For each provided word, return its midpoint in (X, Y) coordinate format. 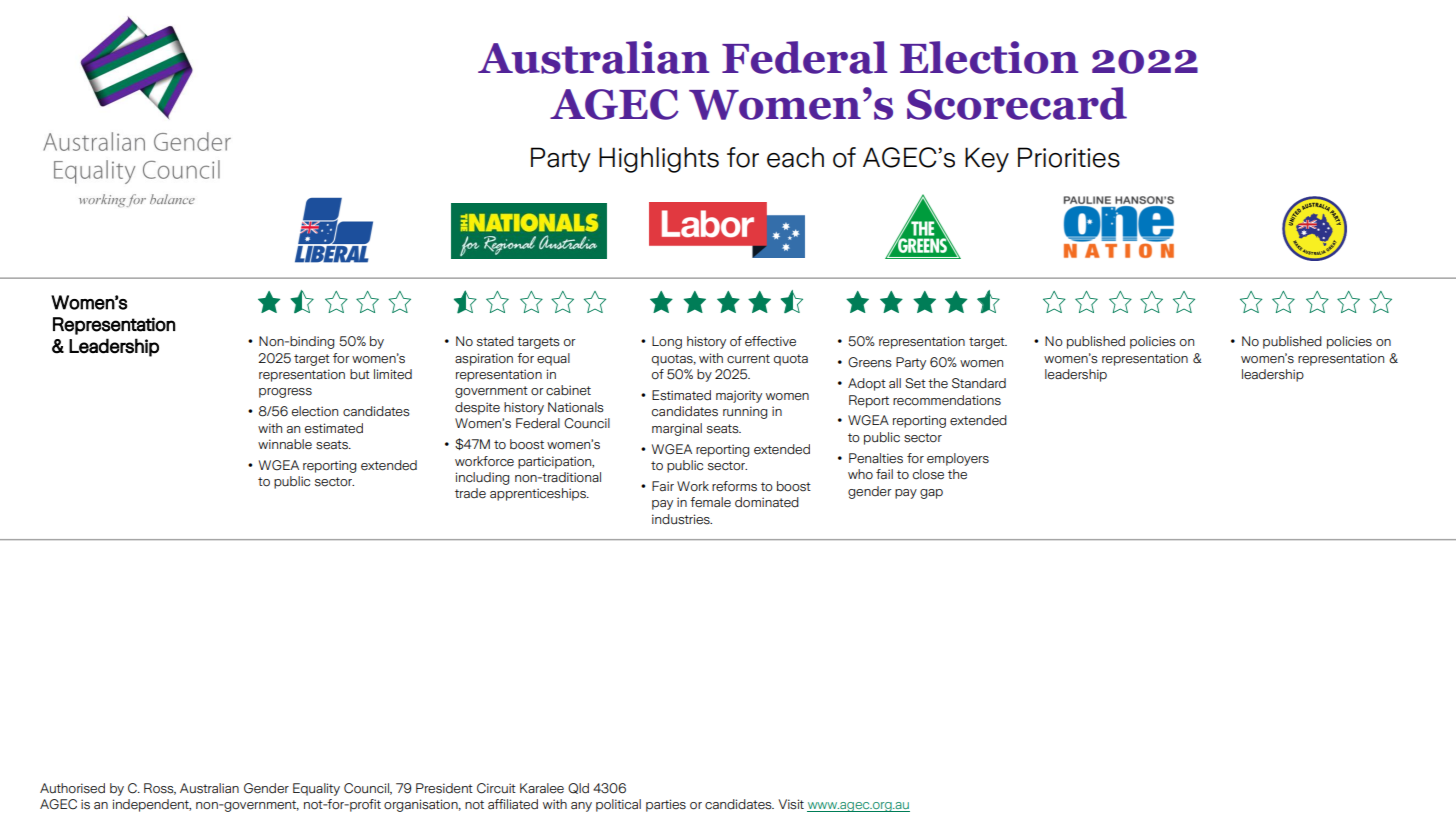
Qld (578, 788)
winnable (285, 444)
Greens (870, 362)
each (795, 157)
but (360, 374)
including (482, 478)
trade (470, 493)
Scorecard (1017, 103)
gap (931, 494)
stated (495, 341)
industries (682, 519)
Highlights (659, 160)
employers (958, 459)
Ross (160, 789)
